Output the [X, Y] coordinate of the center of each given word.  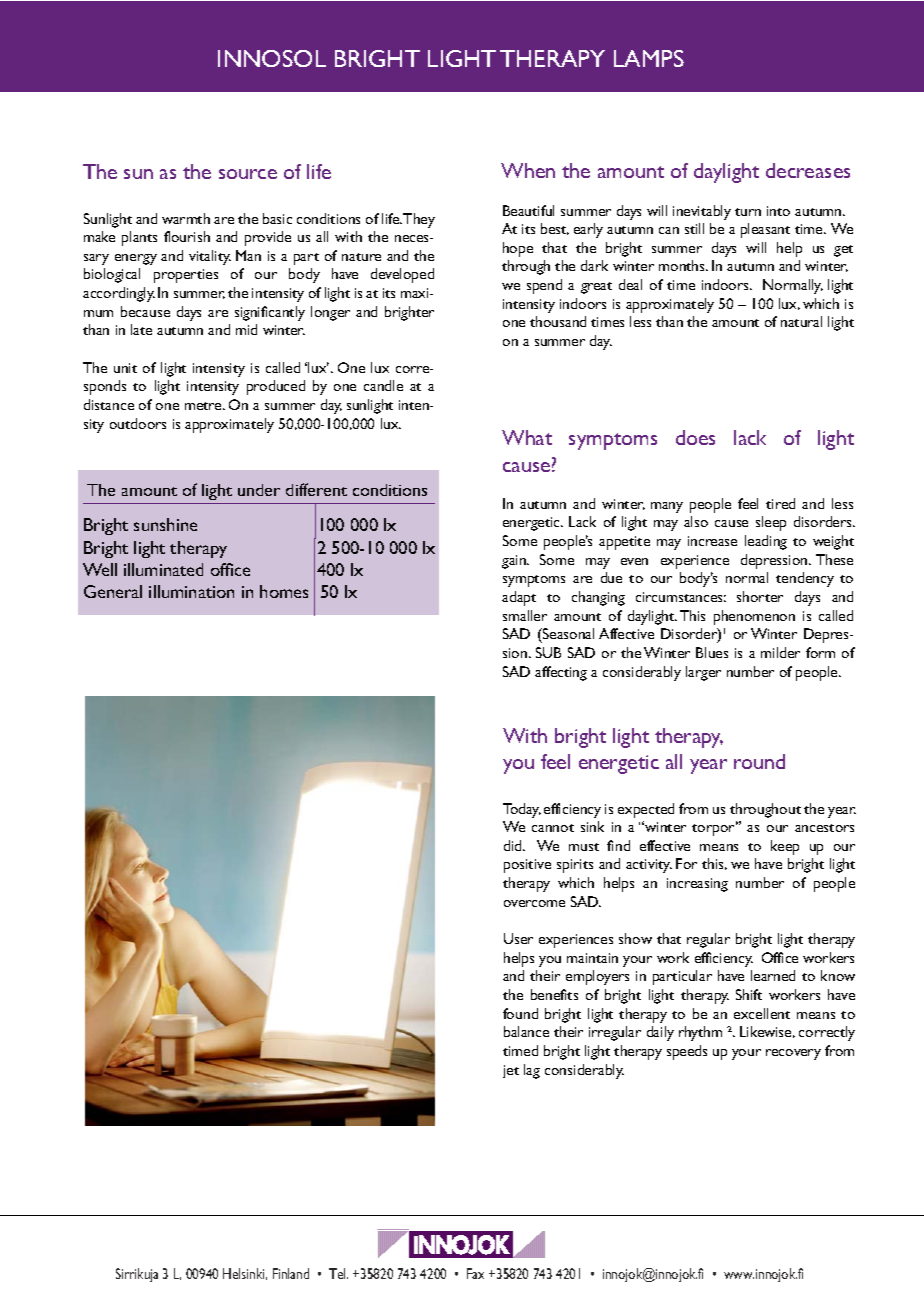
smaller [525, 615]
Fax [475, 1273]
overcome [534, 903]
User [518, 938]
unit [125, 368]
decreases [808, 170]
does [695, 437]
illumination [191, 591]
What [527, 437]
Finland [291, 1273]
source [248, 174]
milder [780, 652]
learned [773, 975]
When [528, 170]
